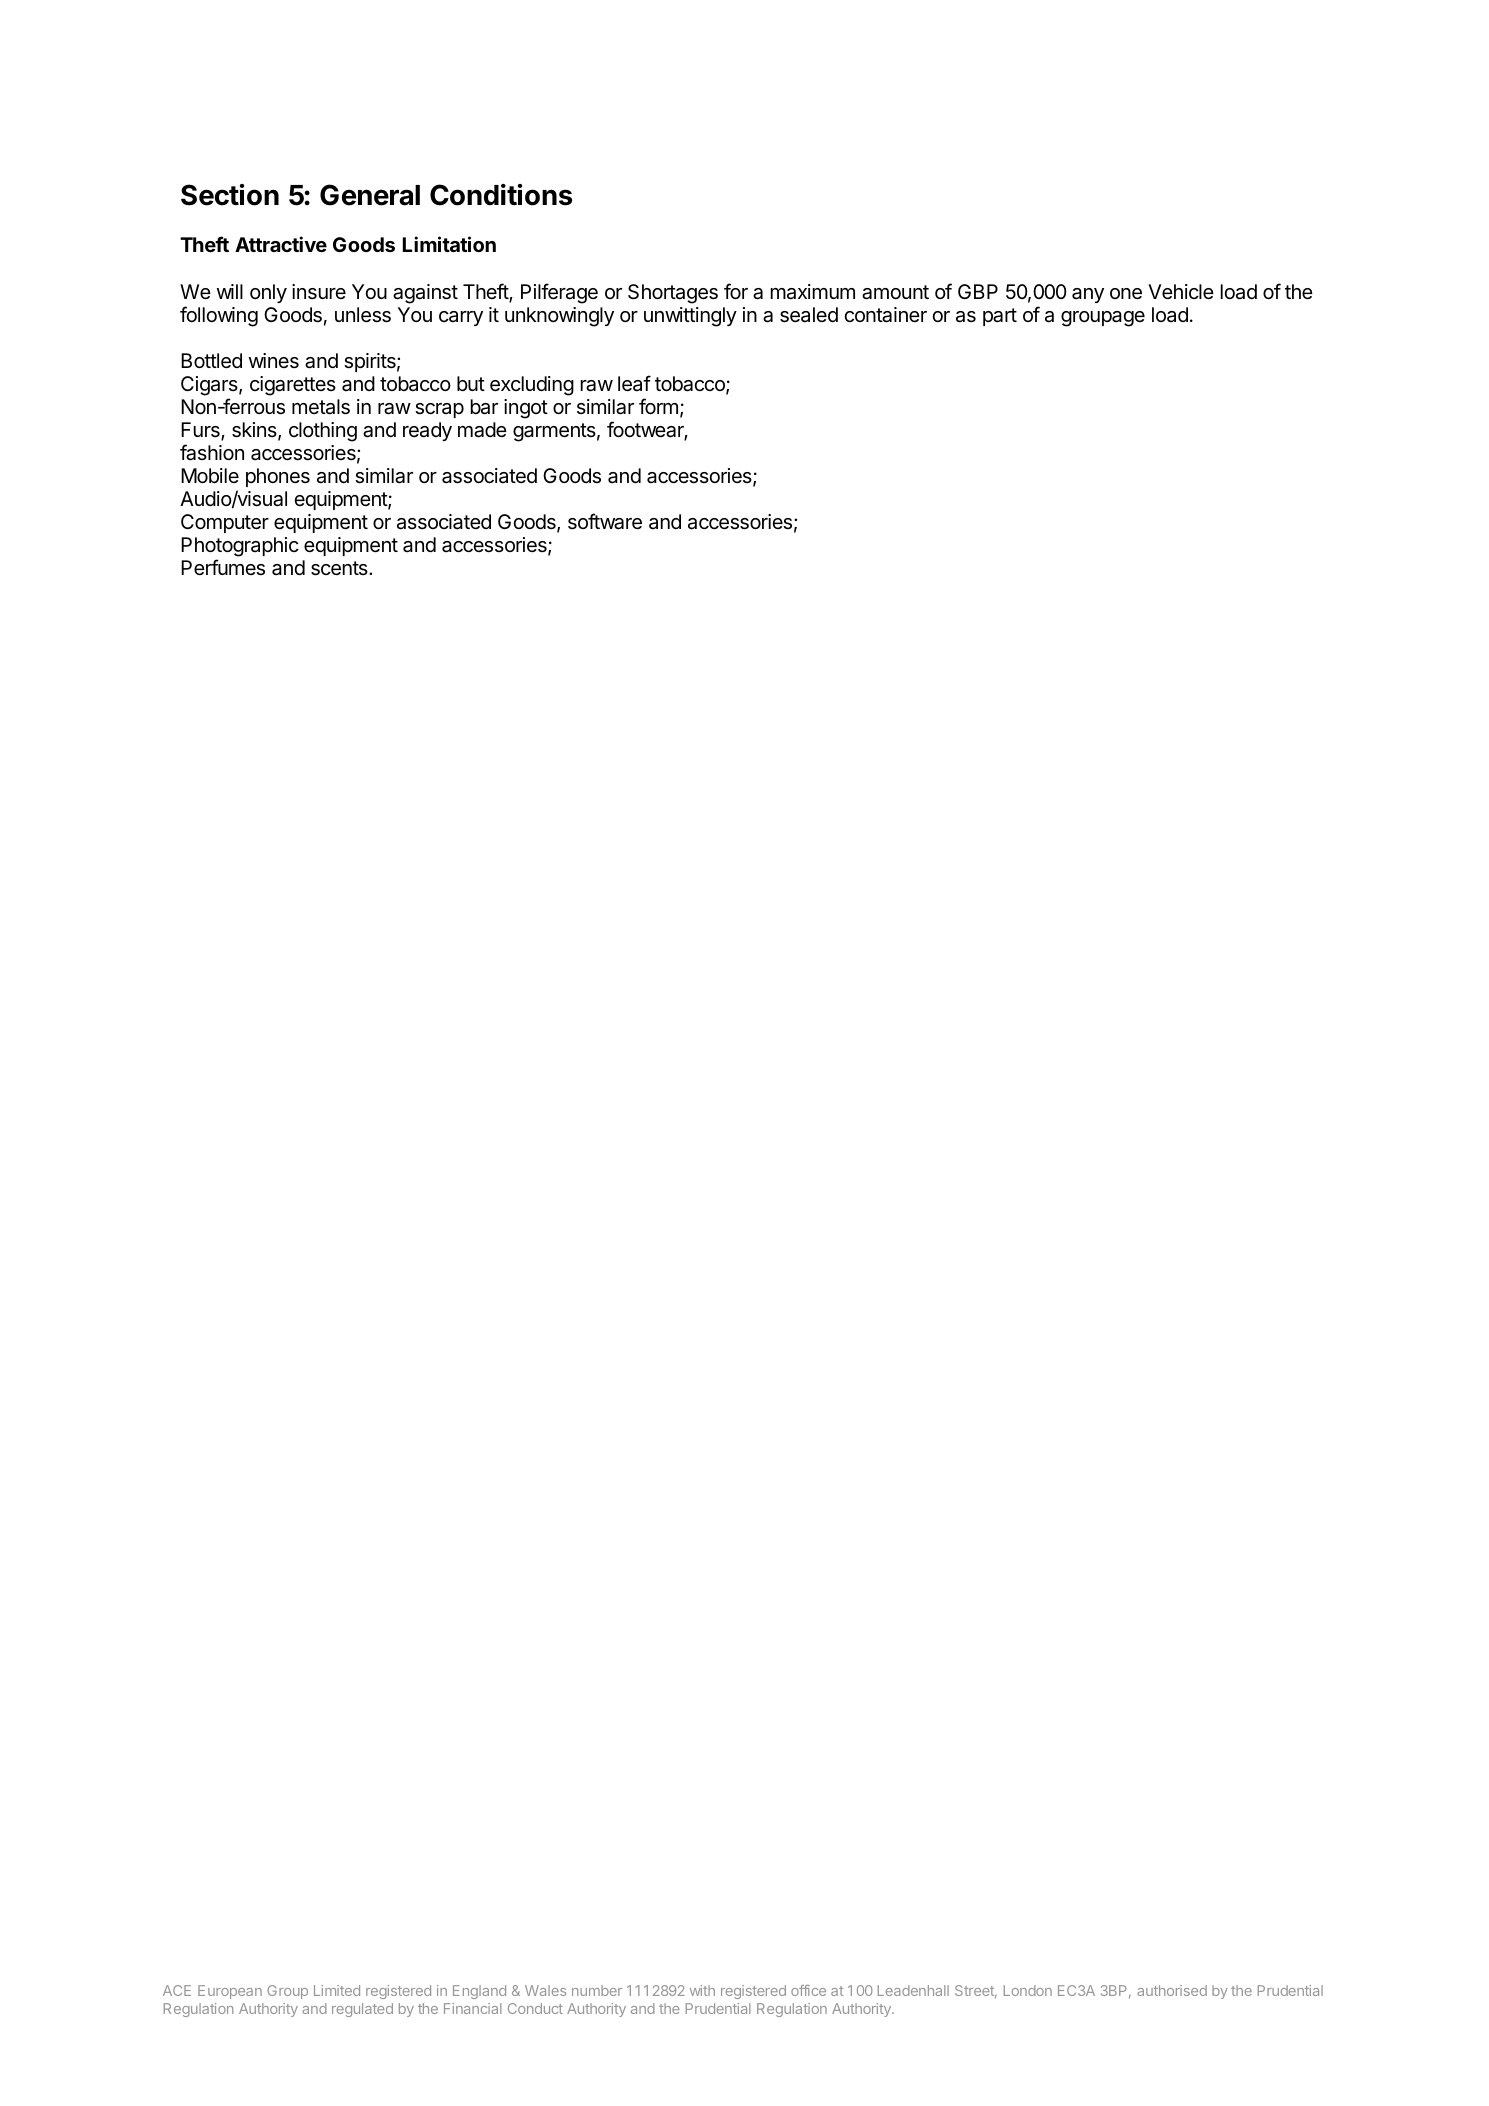  I want to click on London, so click(1028, 1990).
